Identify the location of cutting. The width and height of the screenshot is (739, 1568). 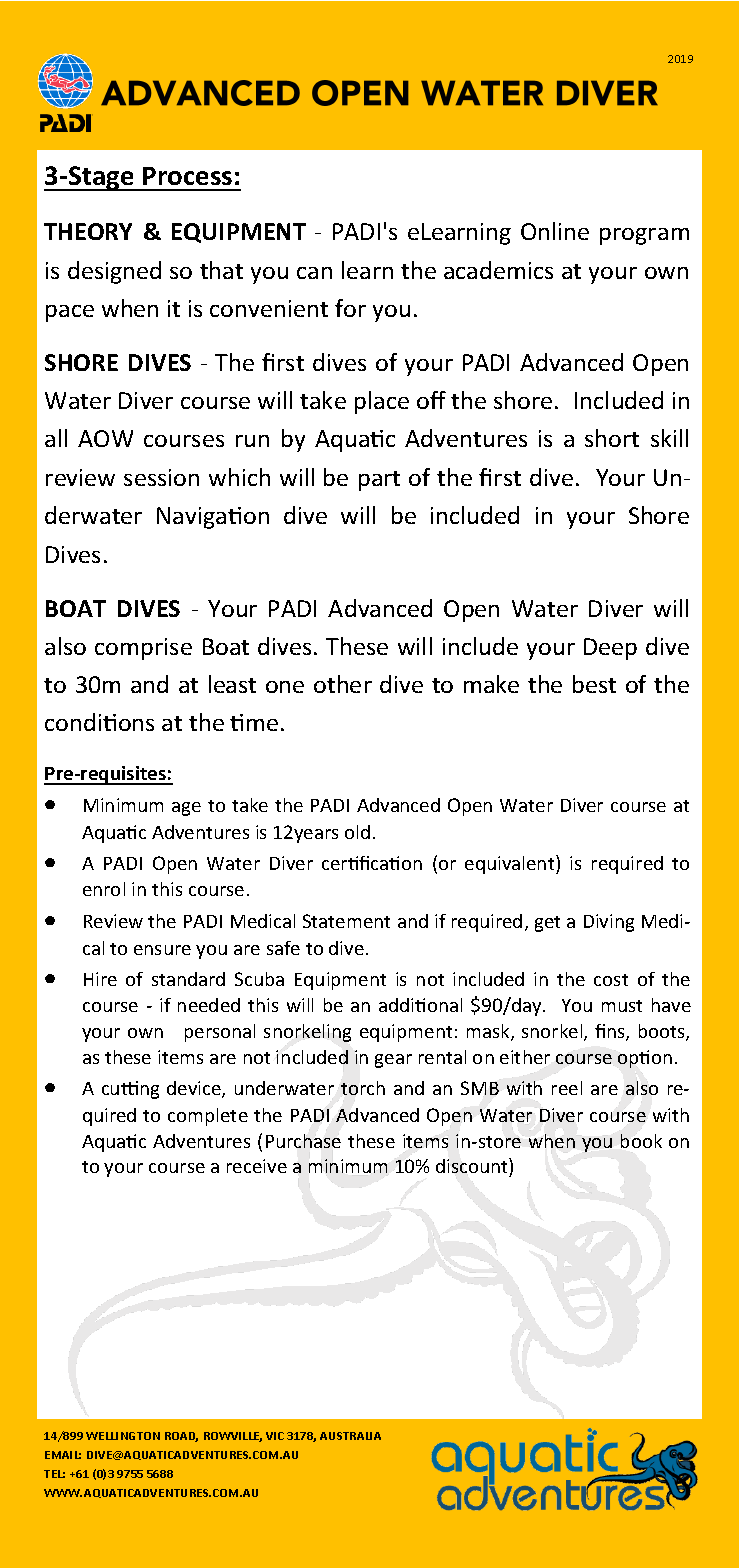
(130, 1090).
